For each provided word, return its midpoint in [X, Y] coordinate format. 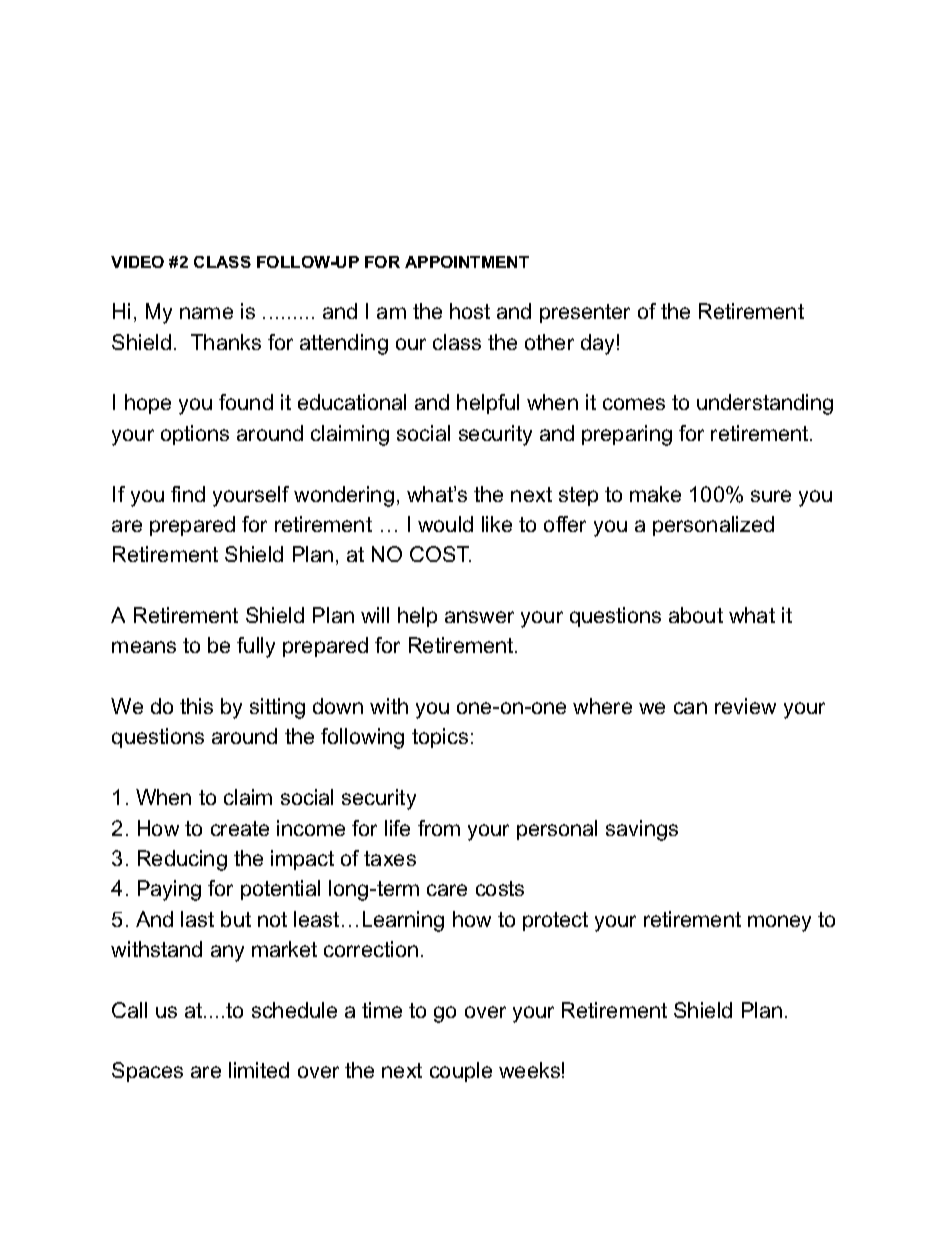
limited [259, 1070]
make [655, 494]
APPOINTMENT [467, 262]
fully [256, 647]
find [188, 494]
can [690, 708]
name [206, 313]
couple [461, 1072]
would [445, 524]
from [439, 828]
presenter [585, 313]
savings [642, 830]
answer [479, 617]
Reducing [182, 860]
